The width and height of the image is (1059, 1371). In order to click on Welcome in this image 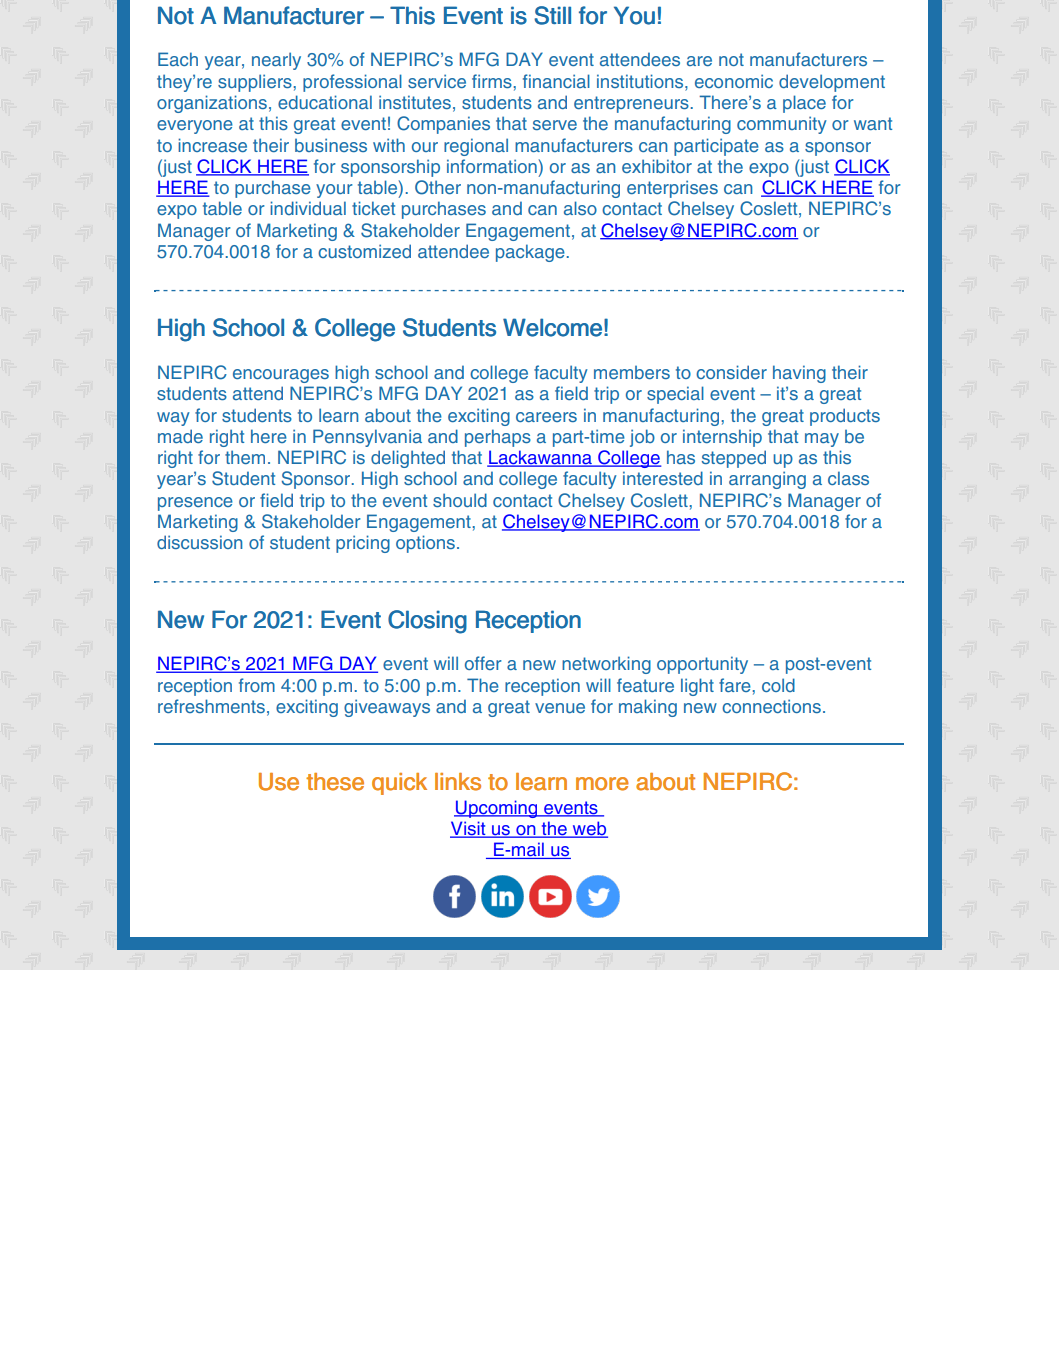, I will do `click(552, 327)`.
